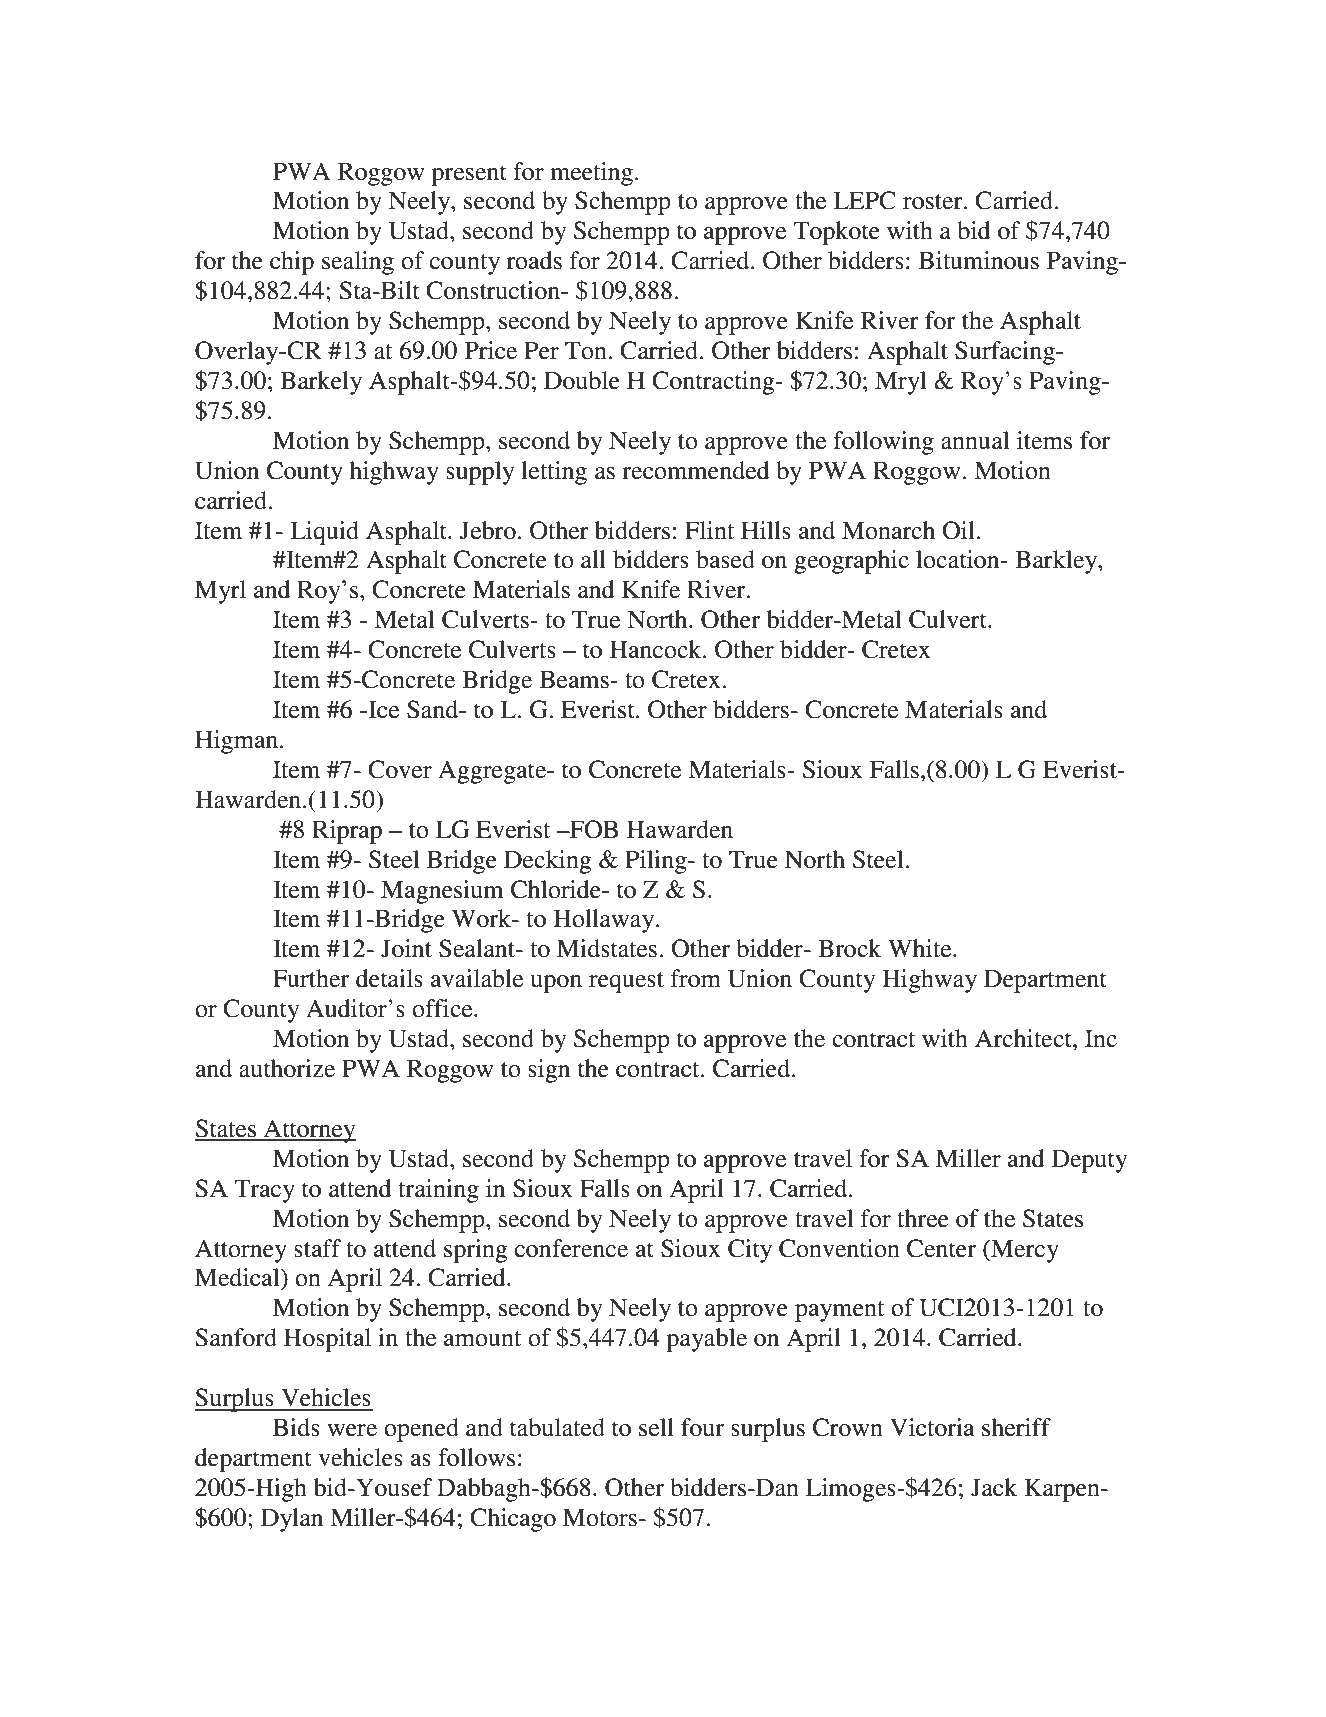 The image size is (1326, 1717). What do you see at coordinates (352, 1430) in the page?
I see `were` at bounding box center [352, 1430].
